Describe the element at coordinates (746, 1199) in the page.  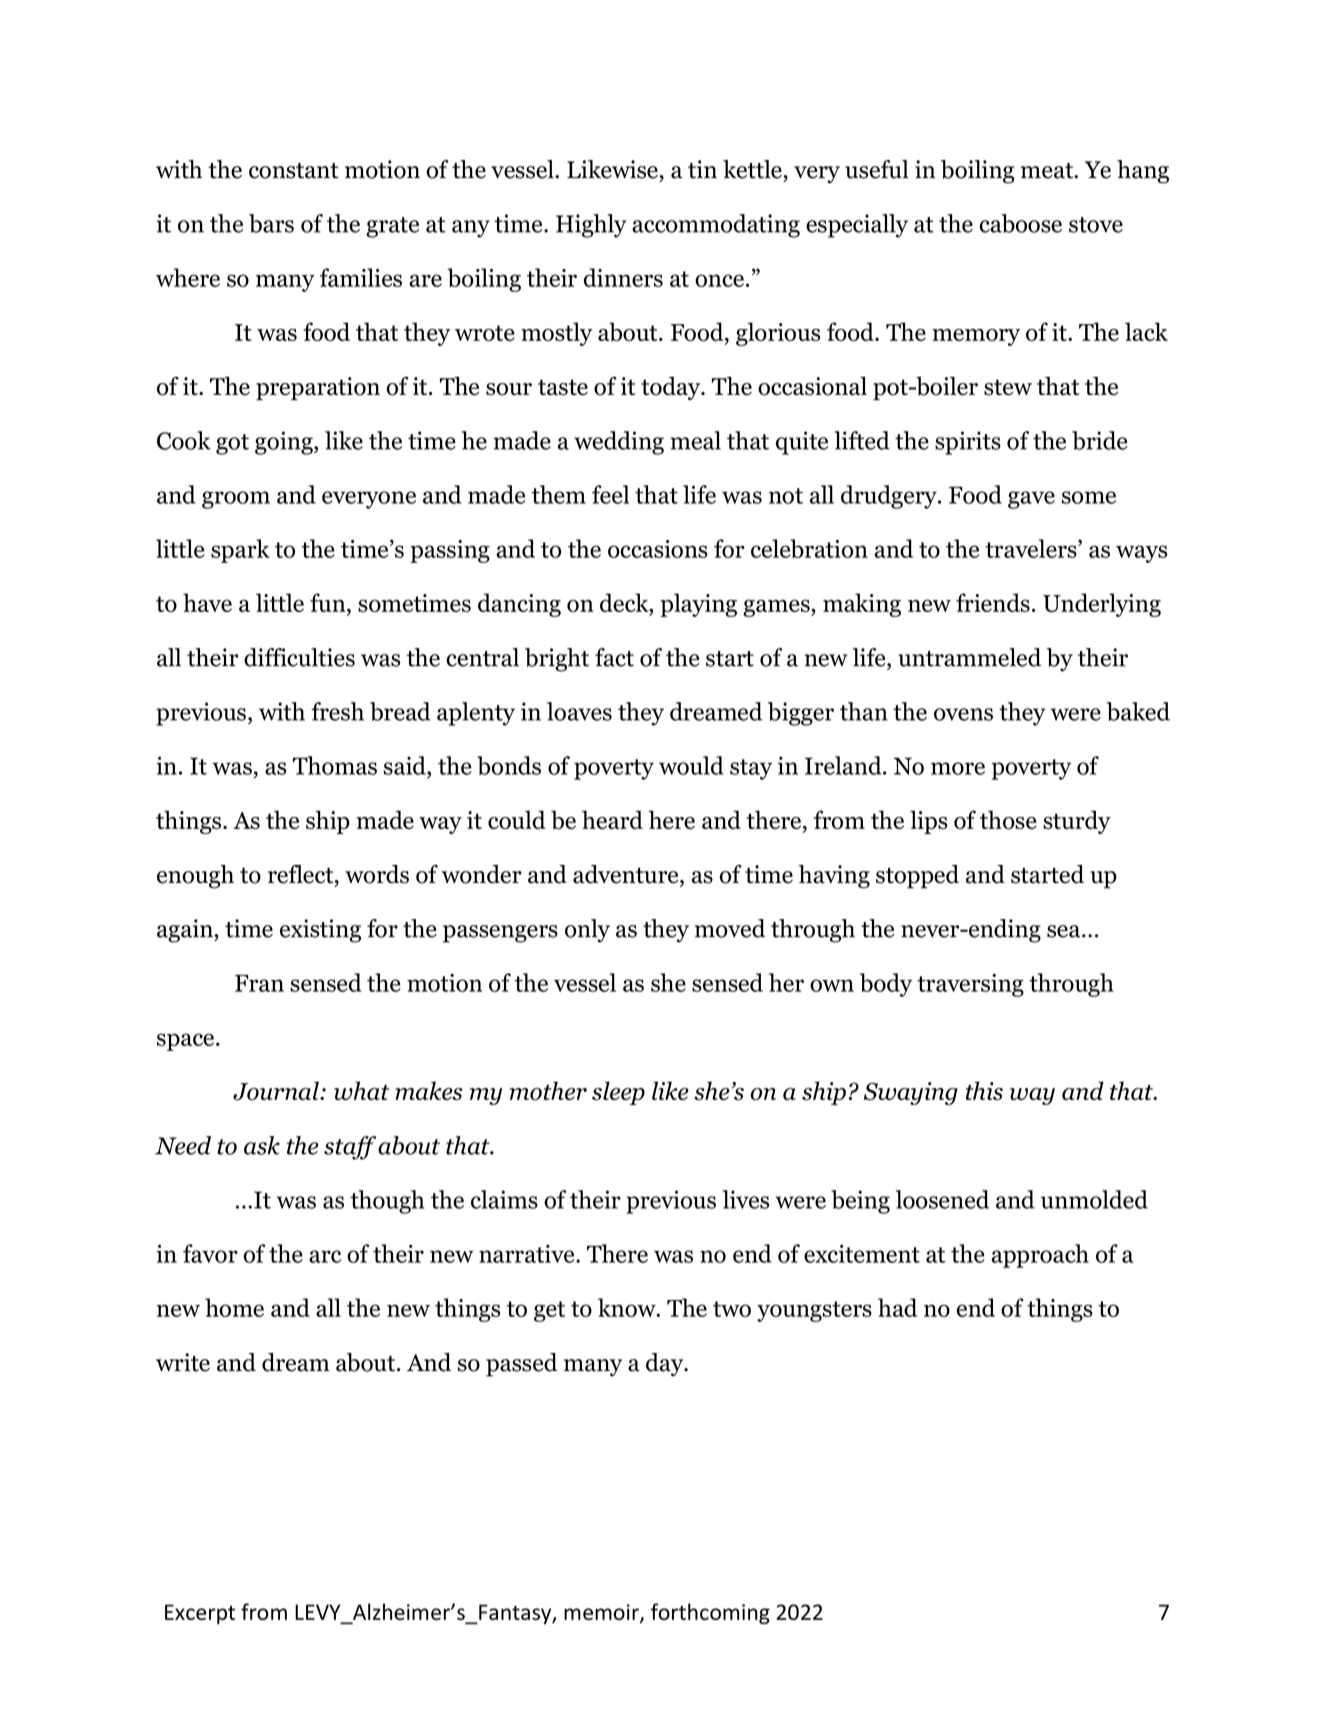
I see `lives` at that location.
